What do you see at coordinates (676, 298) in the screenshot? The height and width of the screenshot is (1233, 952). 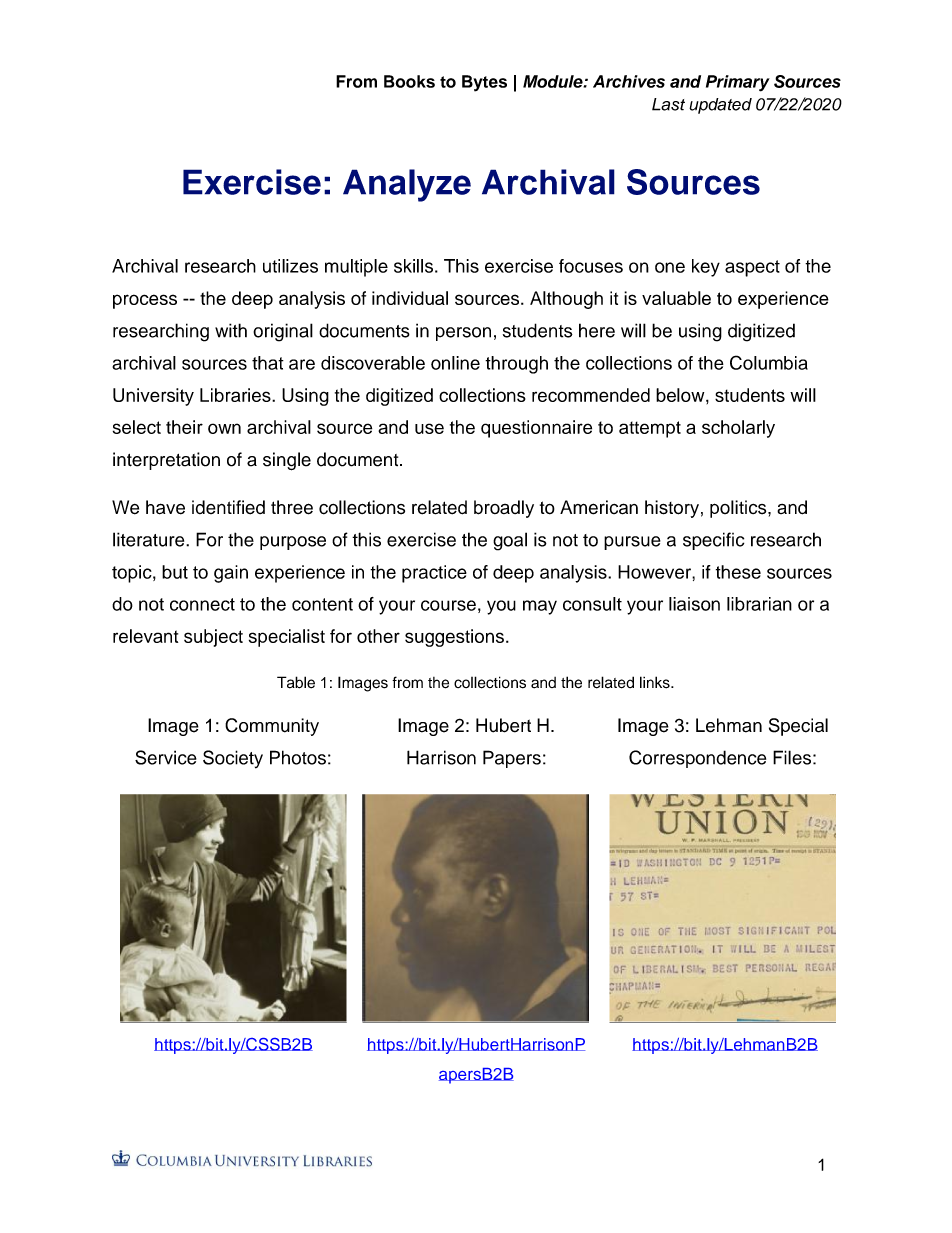 I see `valuable` at bounding box center [676, 298].
